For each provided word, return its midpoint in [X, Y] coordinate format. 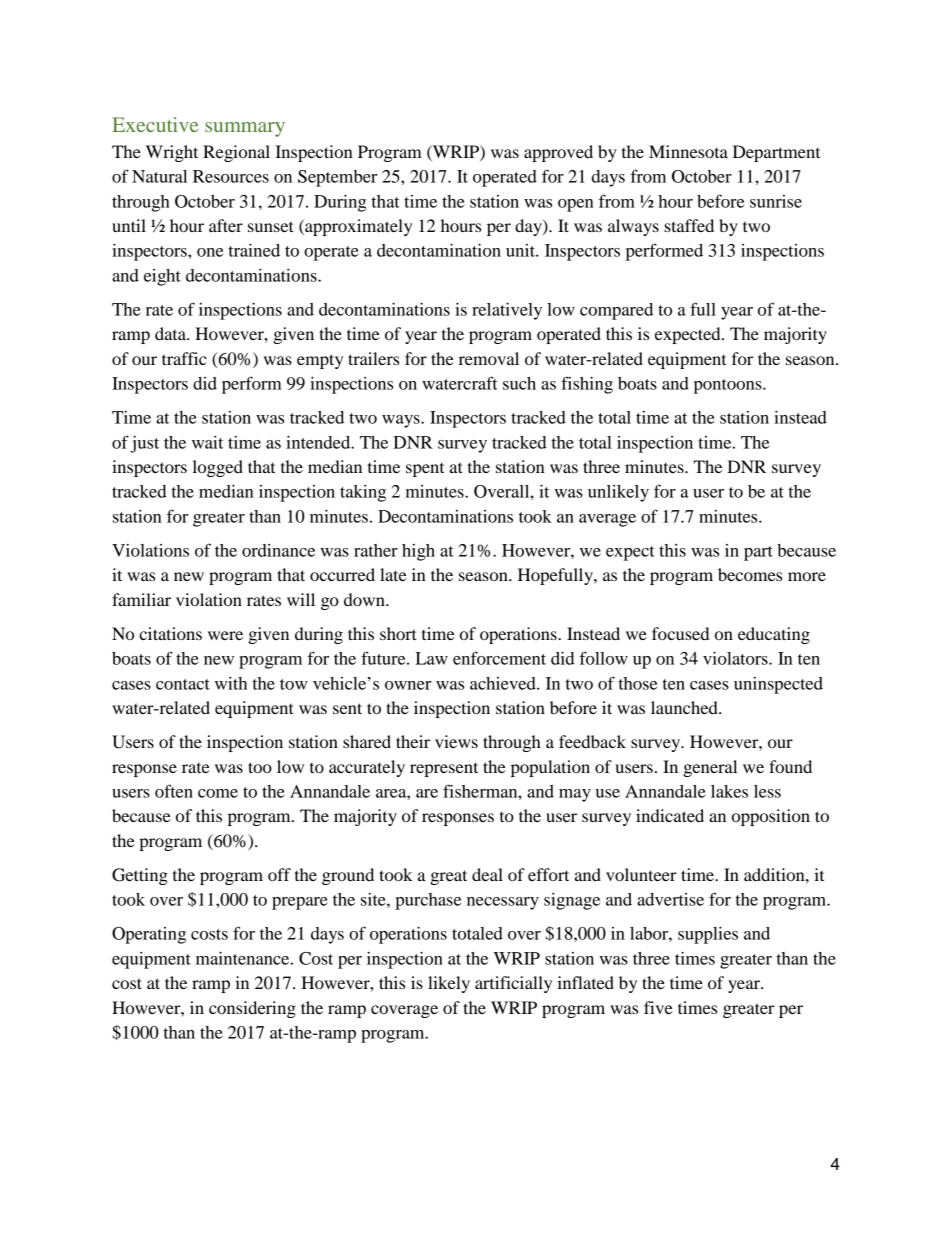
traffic [184, 358]
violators [736, 658]
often [174, 791]
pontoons [729, 386]
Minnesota [688, 151]
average [607, 520]
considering [252, 1009]
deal [487, 874]
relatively [507, 311]
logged [218, 468]
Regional [236, 153]
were [225, 635]
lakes [729, 791]
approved [558, 153]
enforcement [499, 658]
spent [425, 470]
